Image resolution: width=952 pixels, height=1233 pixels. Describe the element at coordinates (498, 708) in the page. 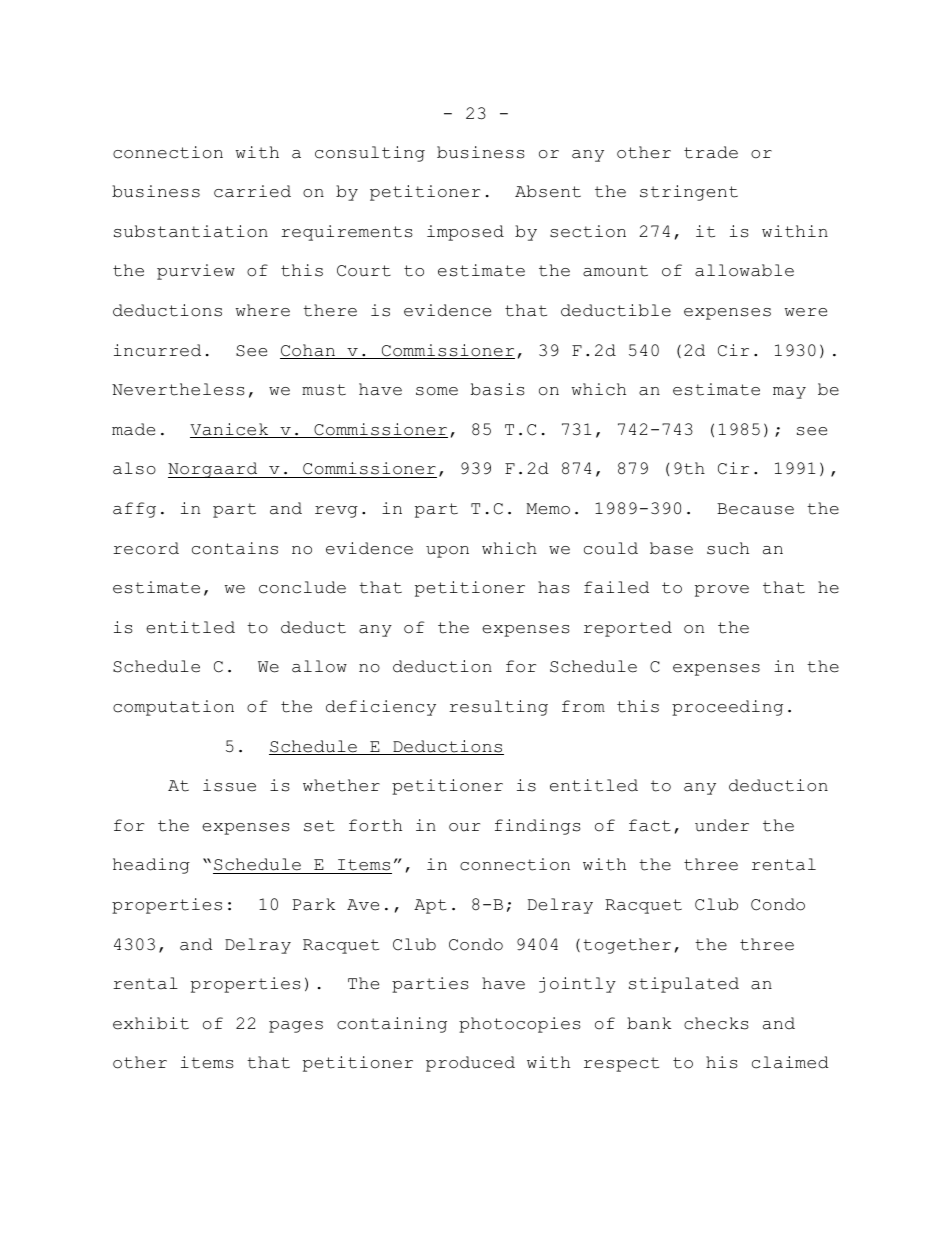

I see `resulting` at that location.
